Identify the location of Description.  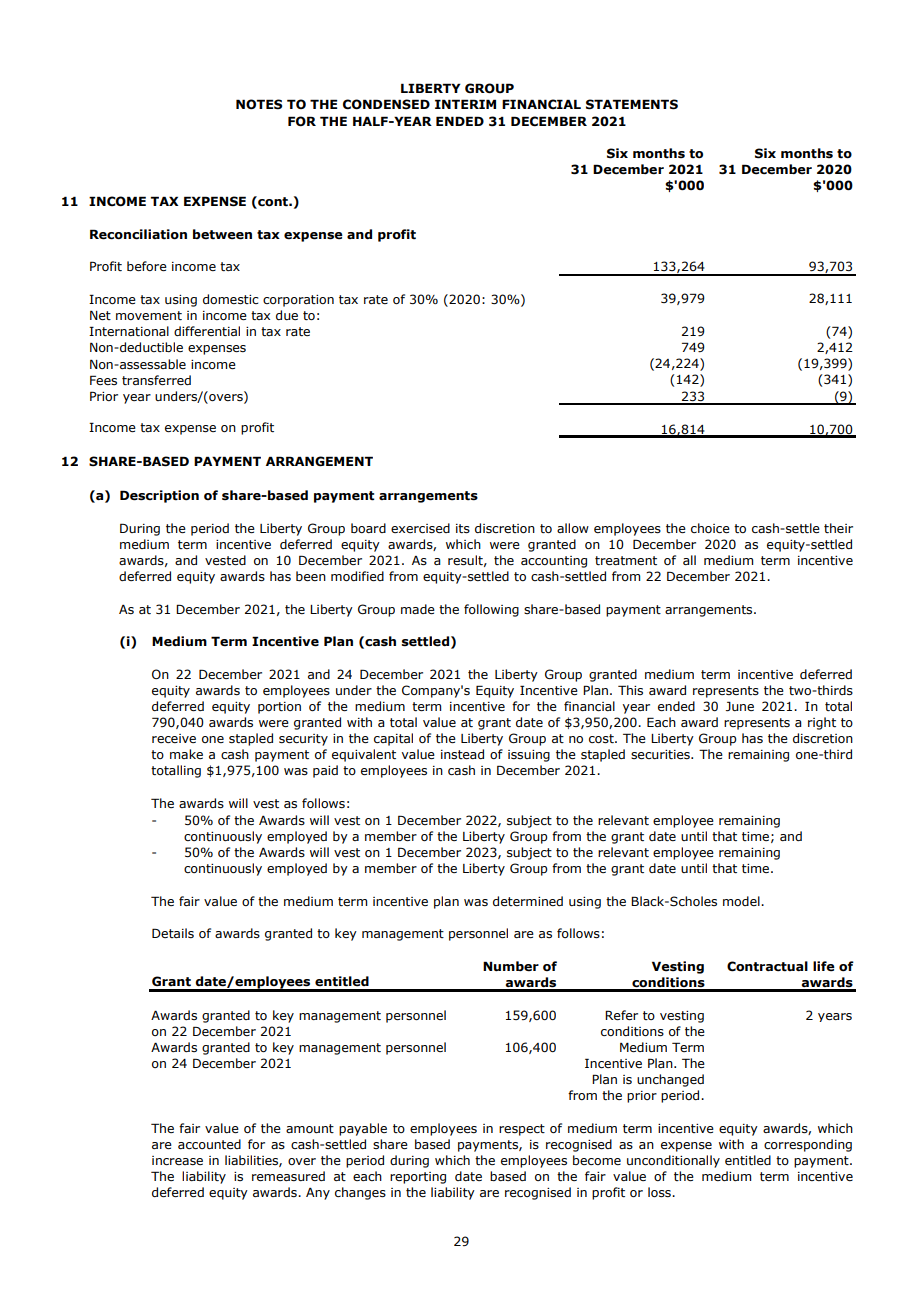
(159, 496).
